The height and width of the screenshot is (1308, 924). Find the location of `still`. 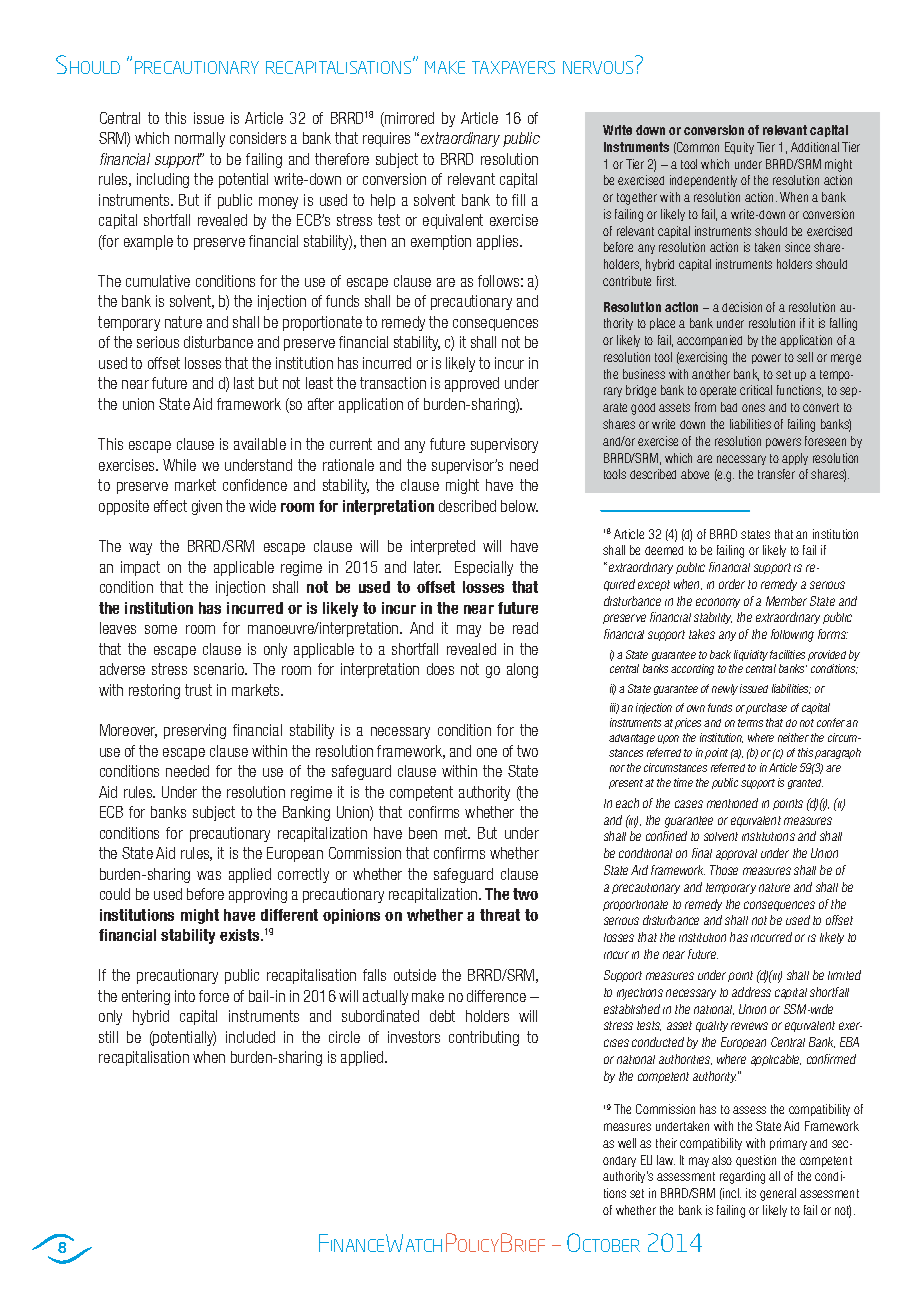

still is located at coordinates (108, 1037).
